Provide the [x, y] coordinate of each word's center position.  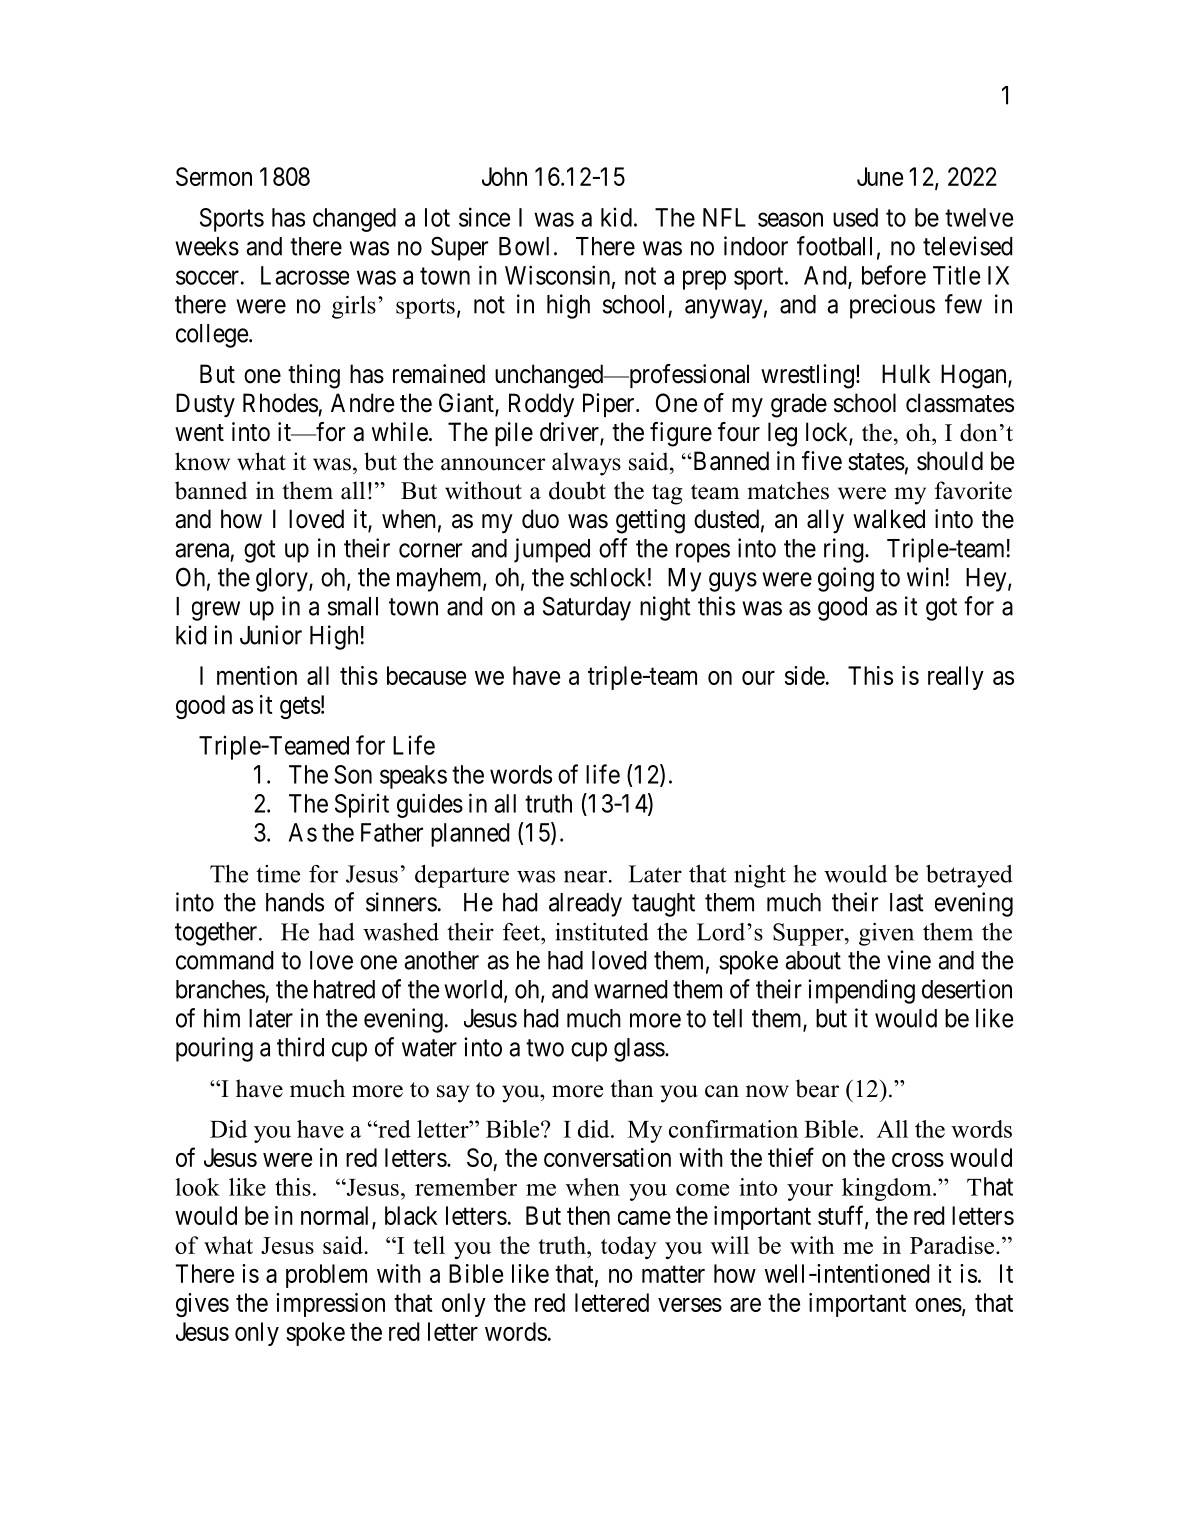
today [629, 1247]
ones [938, 1305]
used [855, 217]
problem [326, 1276]
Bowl [524, 246]
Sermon [214, 176]
